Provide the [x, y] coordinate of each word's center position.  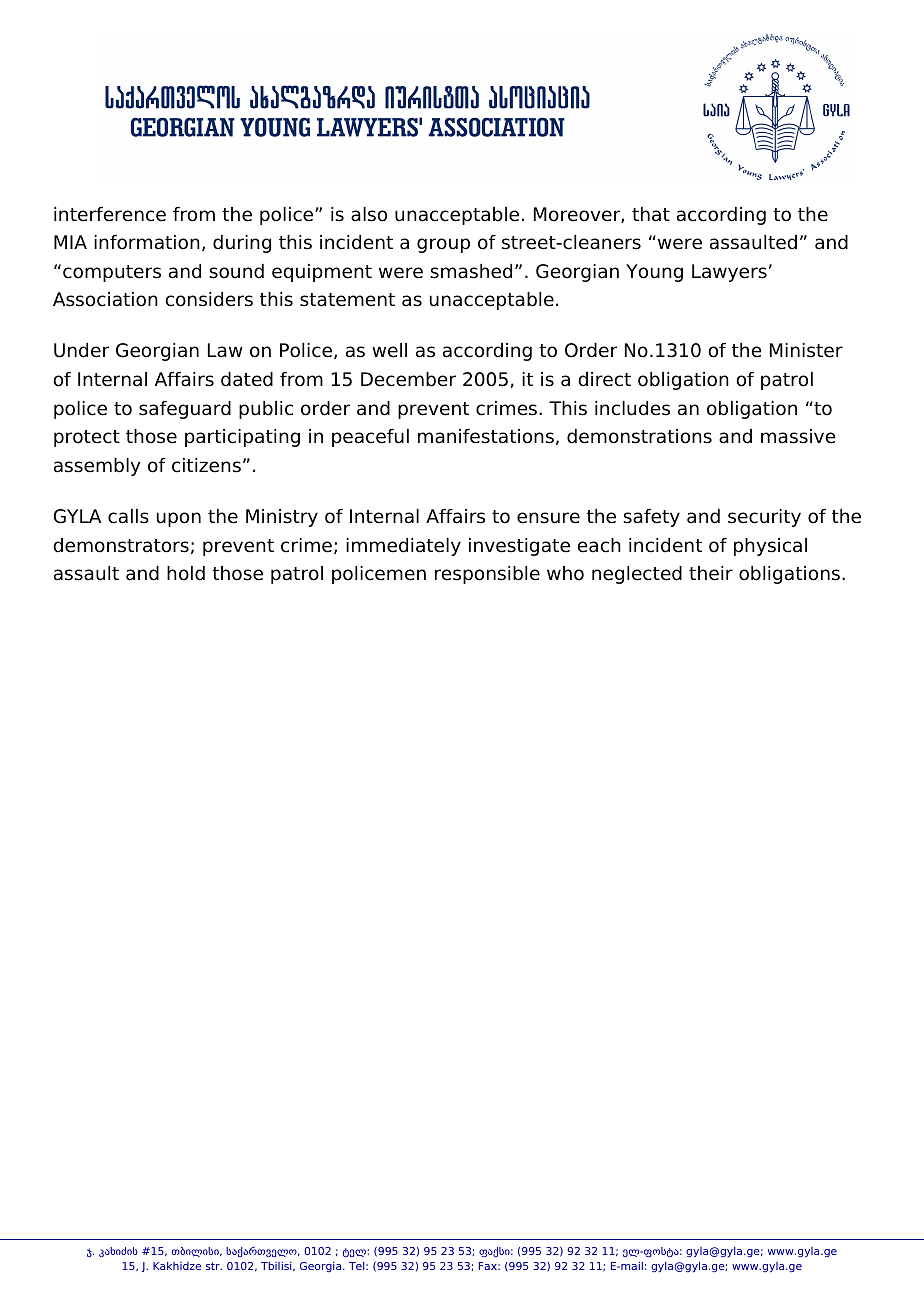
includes [632, 408]
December [408, 379]
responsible [487, 575]
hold [186, 573]
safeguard [185, 410]
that [651, 214]
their [711, 573]
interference [110, 214]
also [369, 214]
